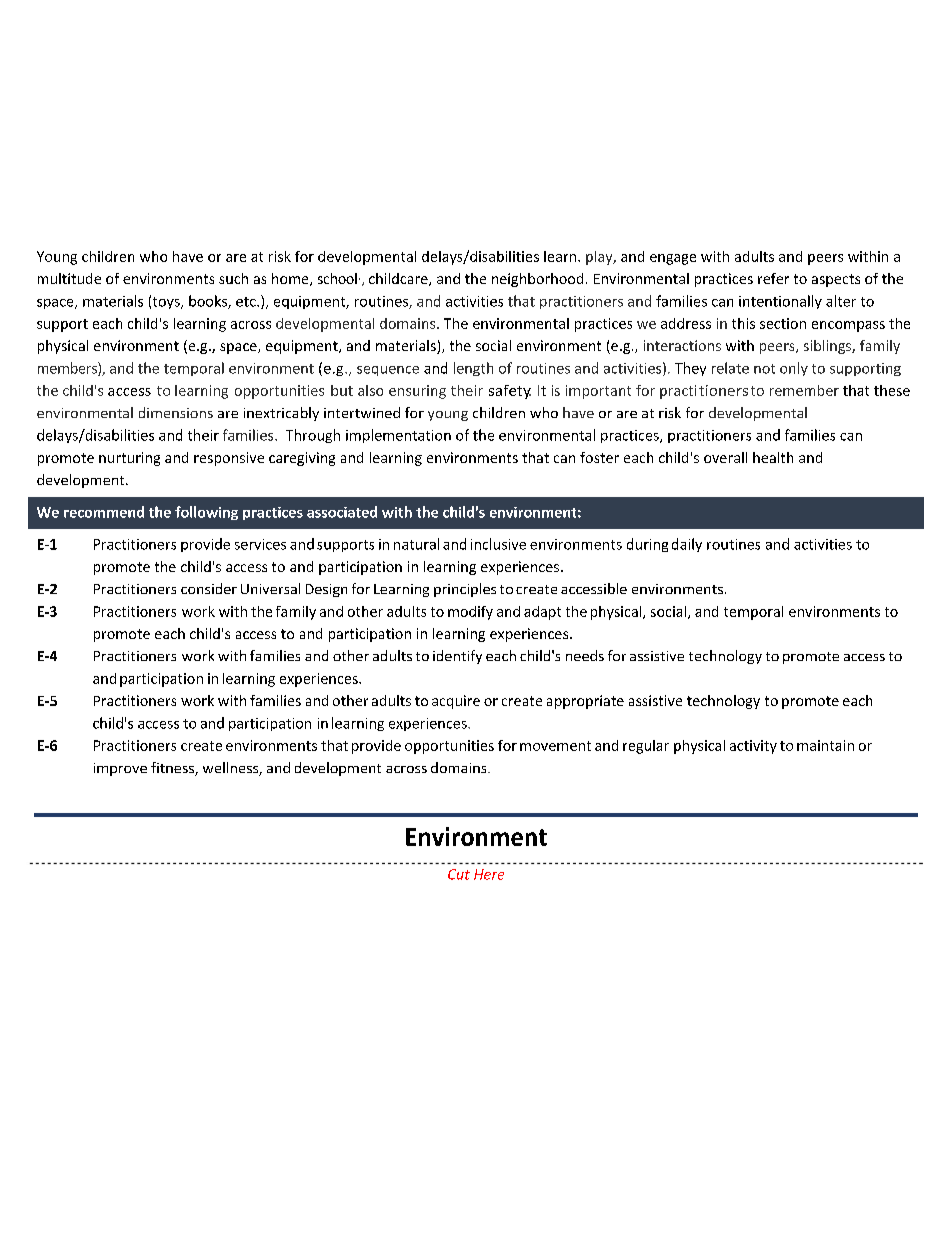  Describe the element at coordinates (173, 769) in the document. I see `fitness` at that location.
